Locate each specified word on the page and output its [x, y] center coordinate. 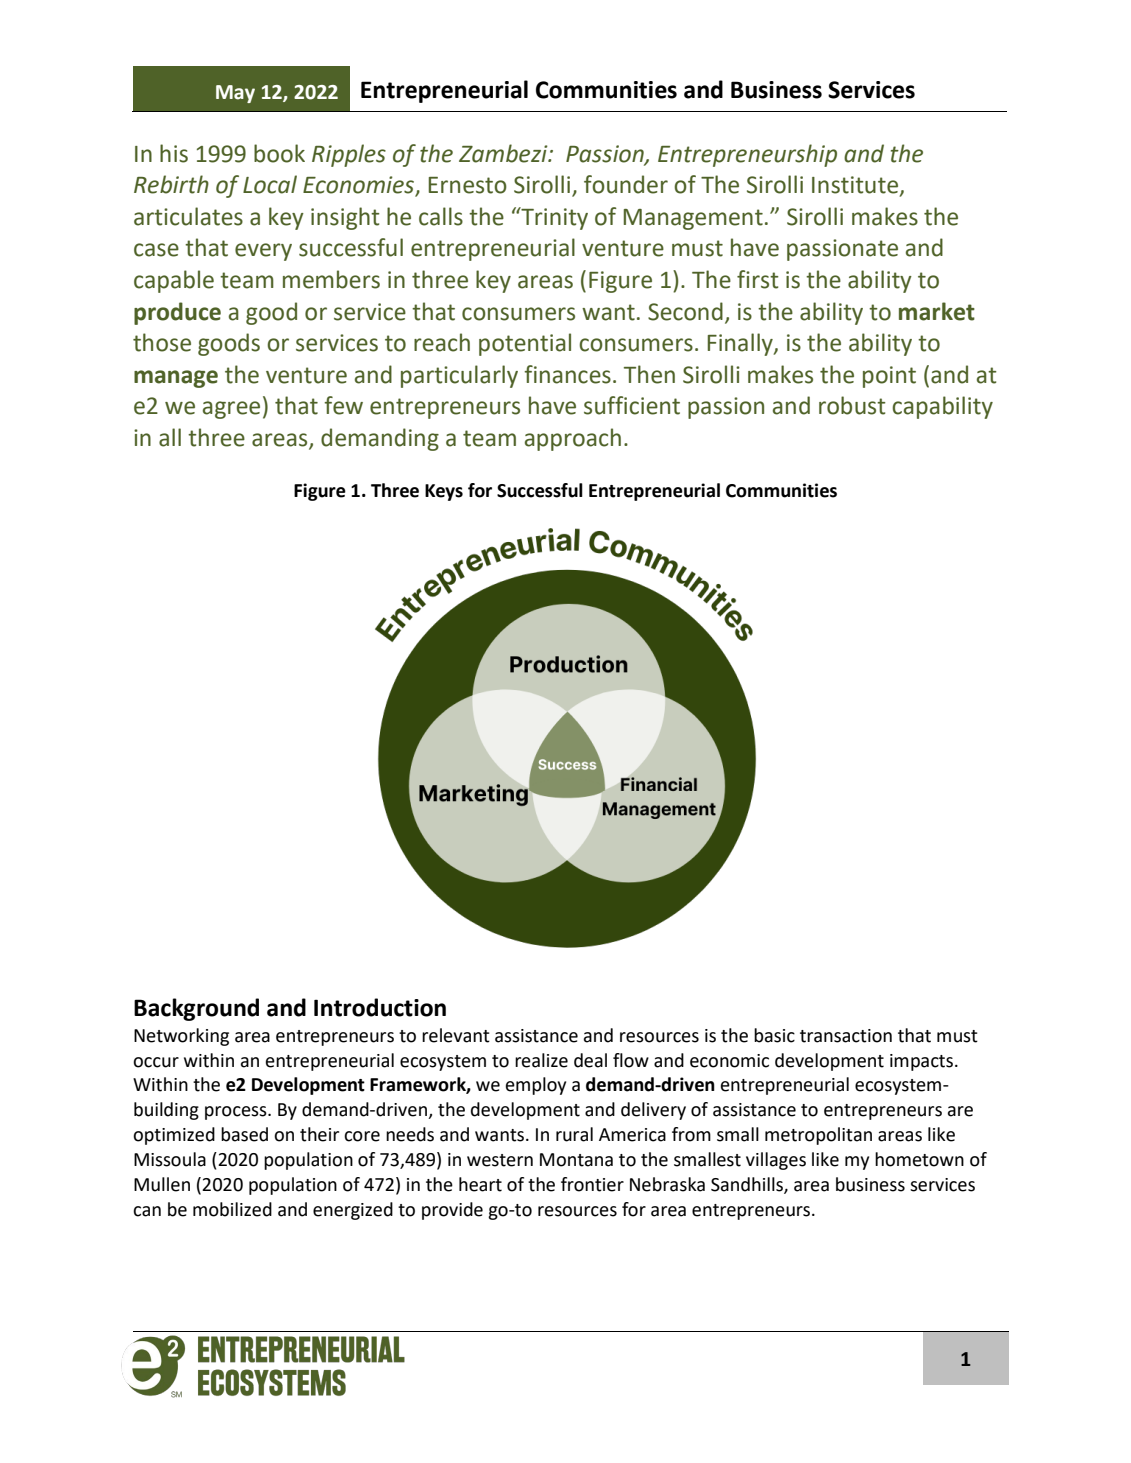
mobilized [232, 1209]
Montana [576, 1160]
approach [573, 439]
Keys [444, 492]
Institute [856, 186]
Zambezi [504, 153]
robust [852, 405]
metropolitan [818, 1136]
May [235, 94]
